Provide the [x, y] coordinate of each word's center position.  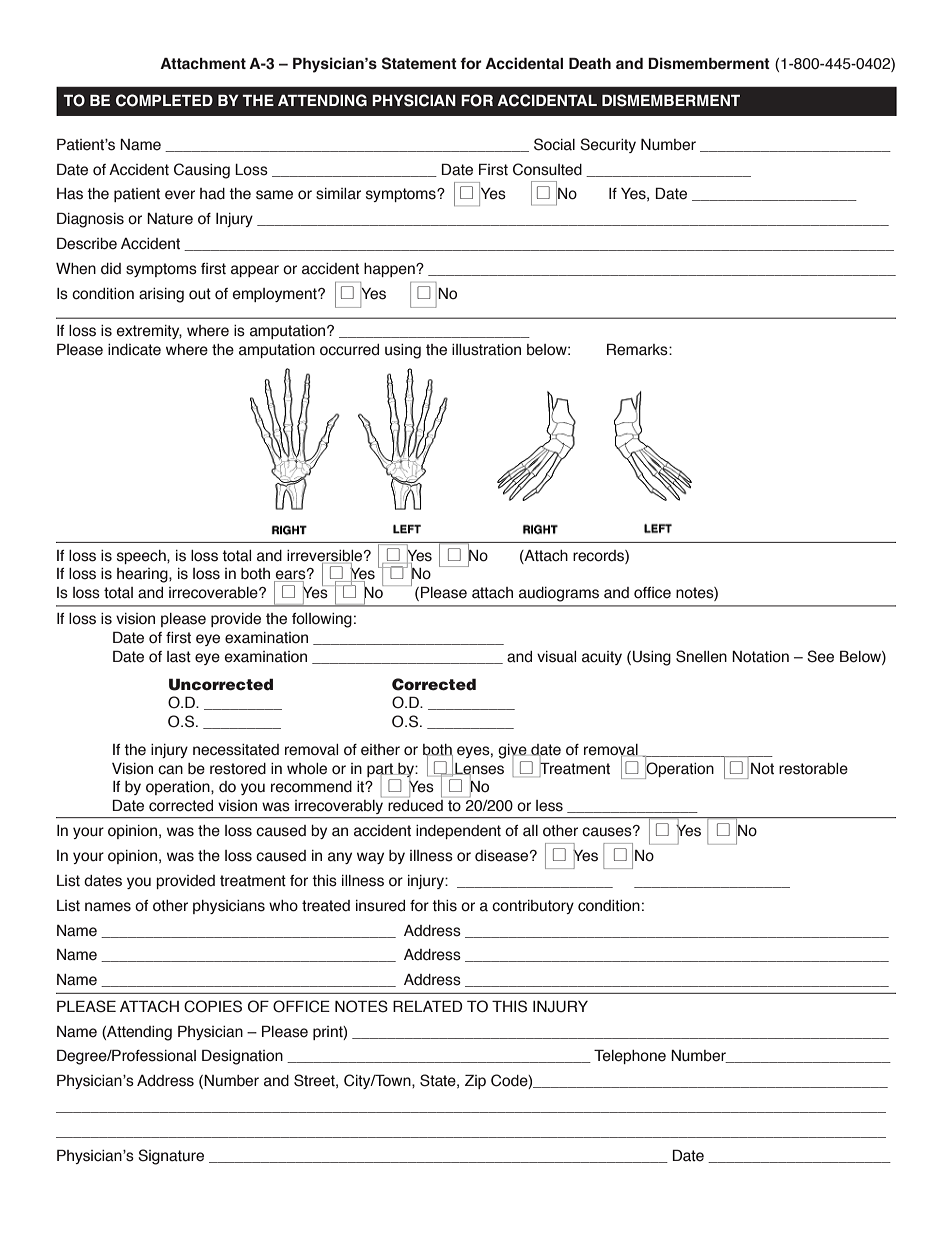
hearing [143, 575]
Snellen [701, 656]
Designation [242, 1057]
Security [608, 145]
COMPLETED [164, 100]
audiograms [559, 594]
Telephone [630, 1056]
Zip [475, 1081]
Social [554, 144]
